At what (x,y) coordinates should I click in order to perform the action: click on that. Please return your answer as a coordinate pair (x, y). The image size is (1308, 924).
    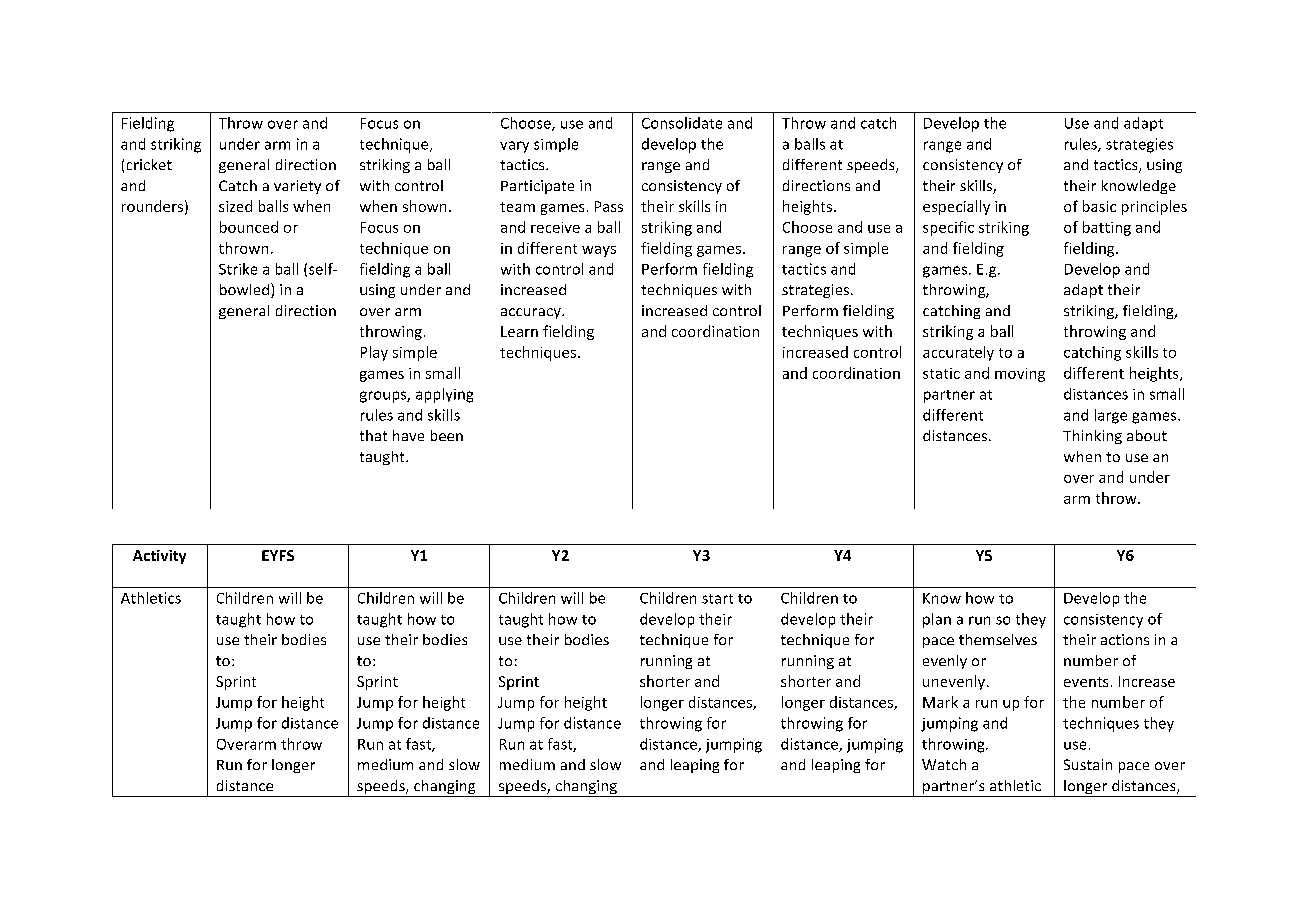
    Looking at the image, I should click on (373, 435).
